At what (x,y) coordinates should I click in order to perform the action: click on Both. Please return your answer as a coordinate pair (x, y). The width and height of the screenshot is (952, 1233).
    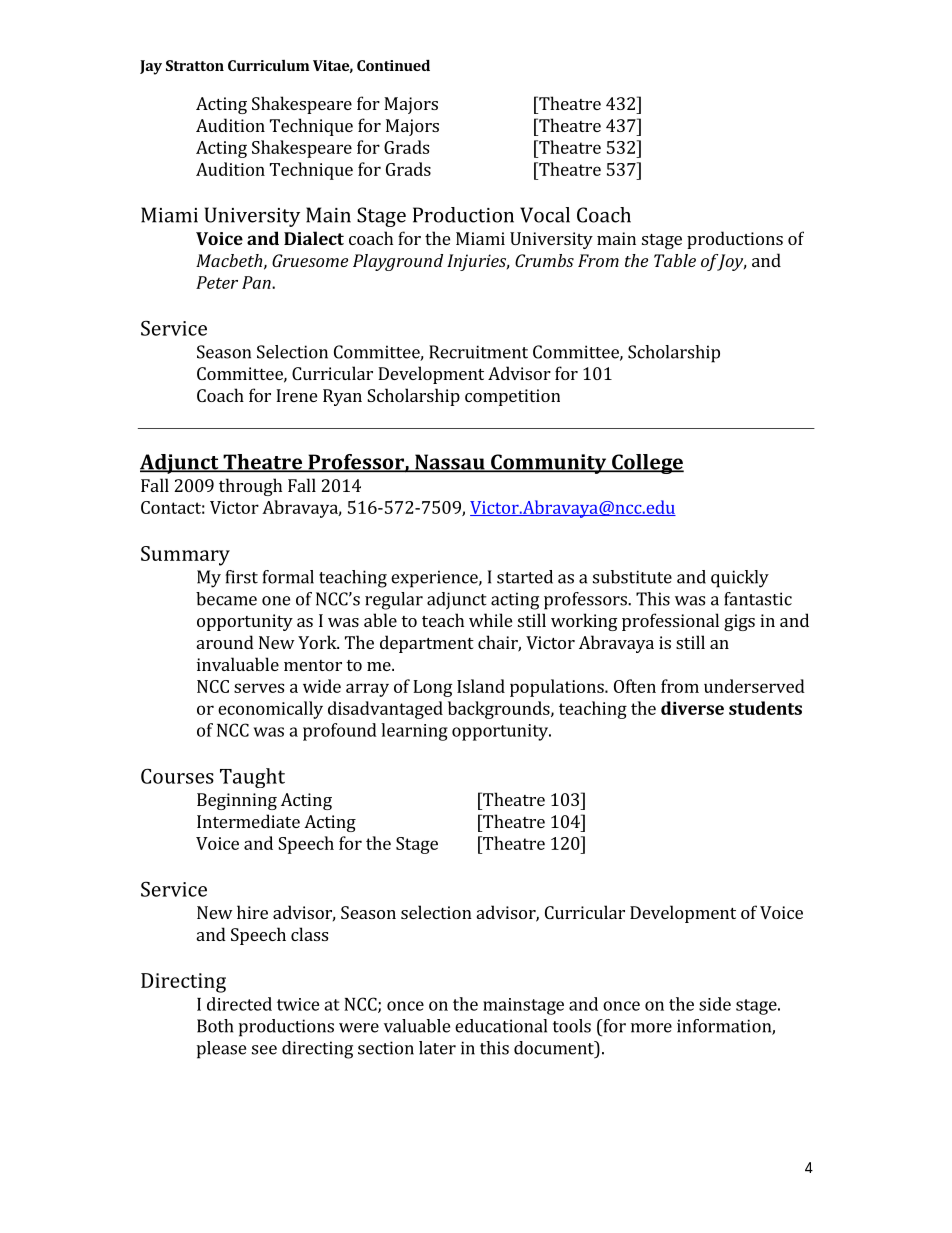
    Looking at the image, I should click on (215, 1026).
